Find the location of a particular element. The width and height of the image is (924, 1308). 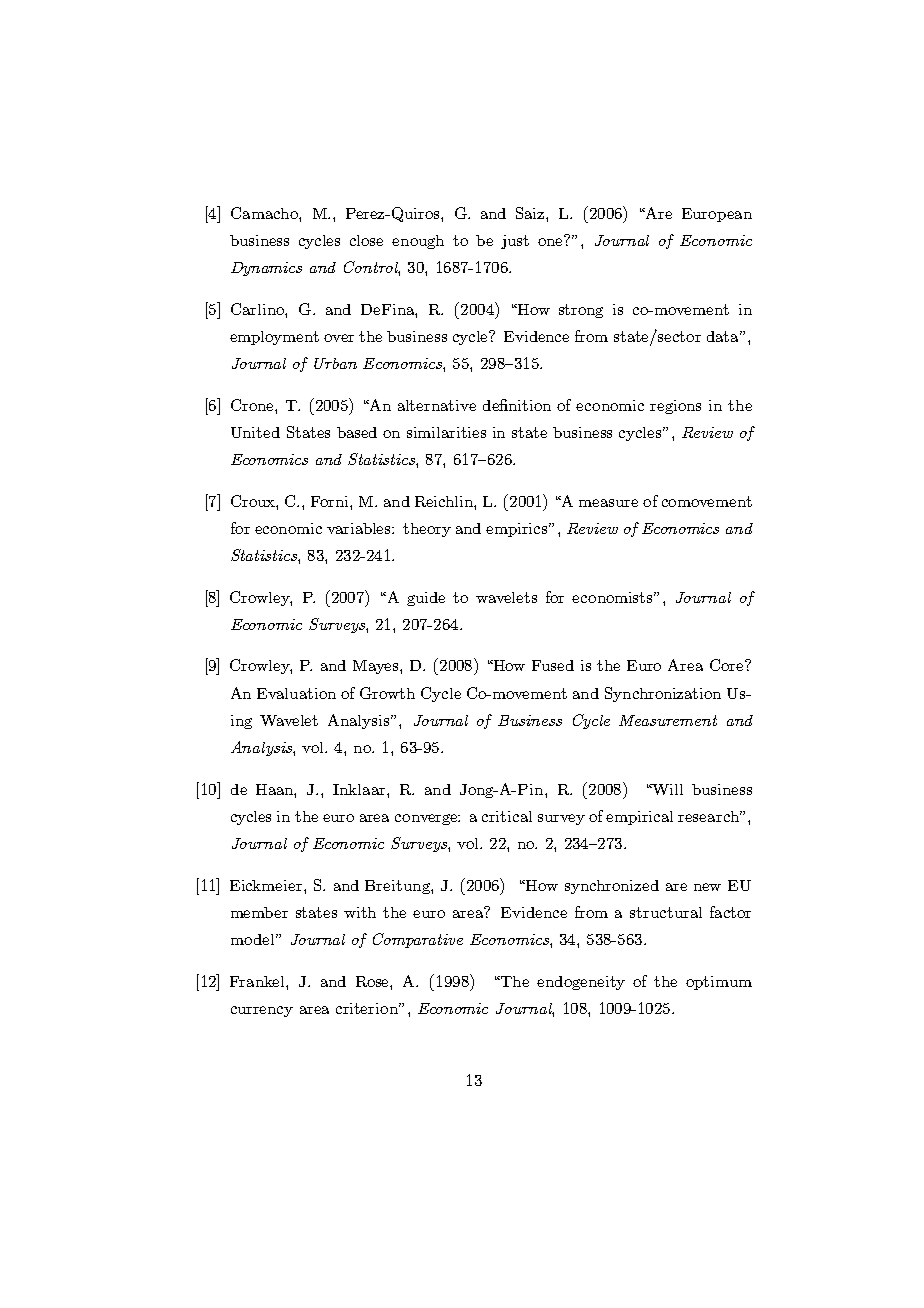

Fused is located at coordinates (553, 665).
